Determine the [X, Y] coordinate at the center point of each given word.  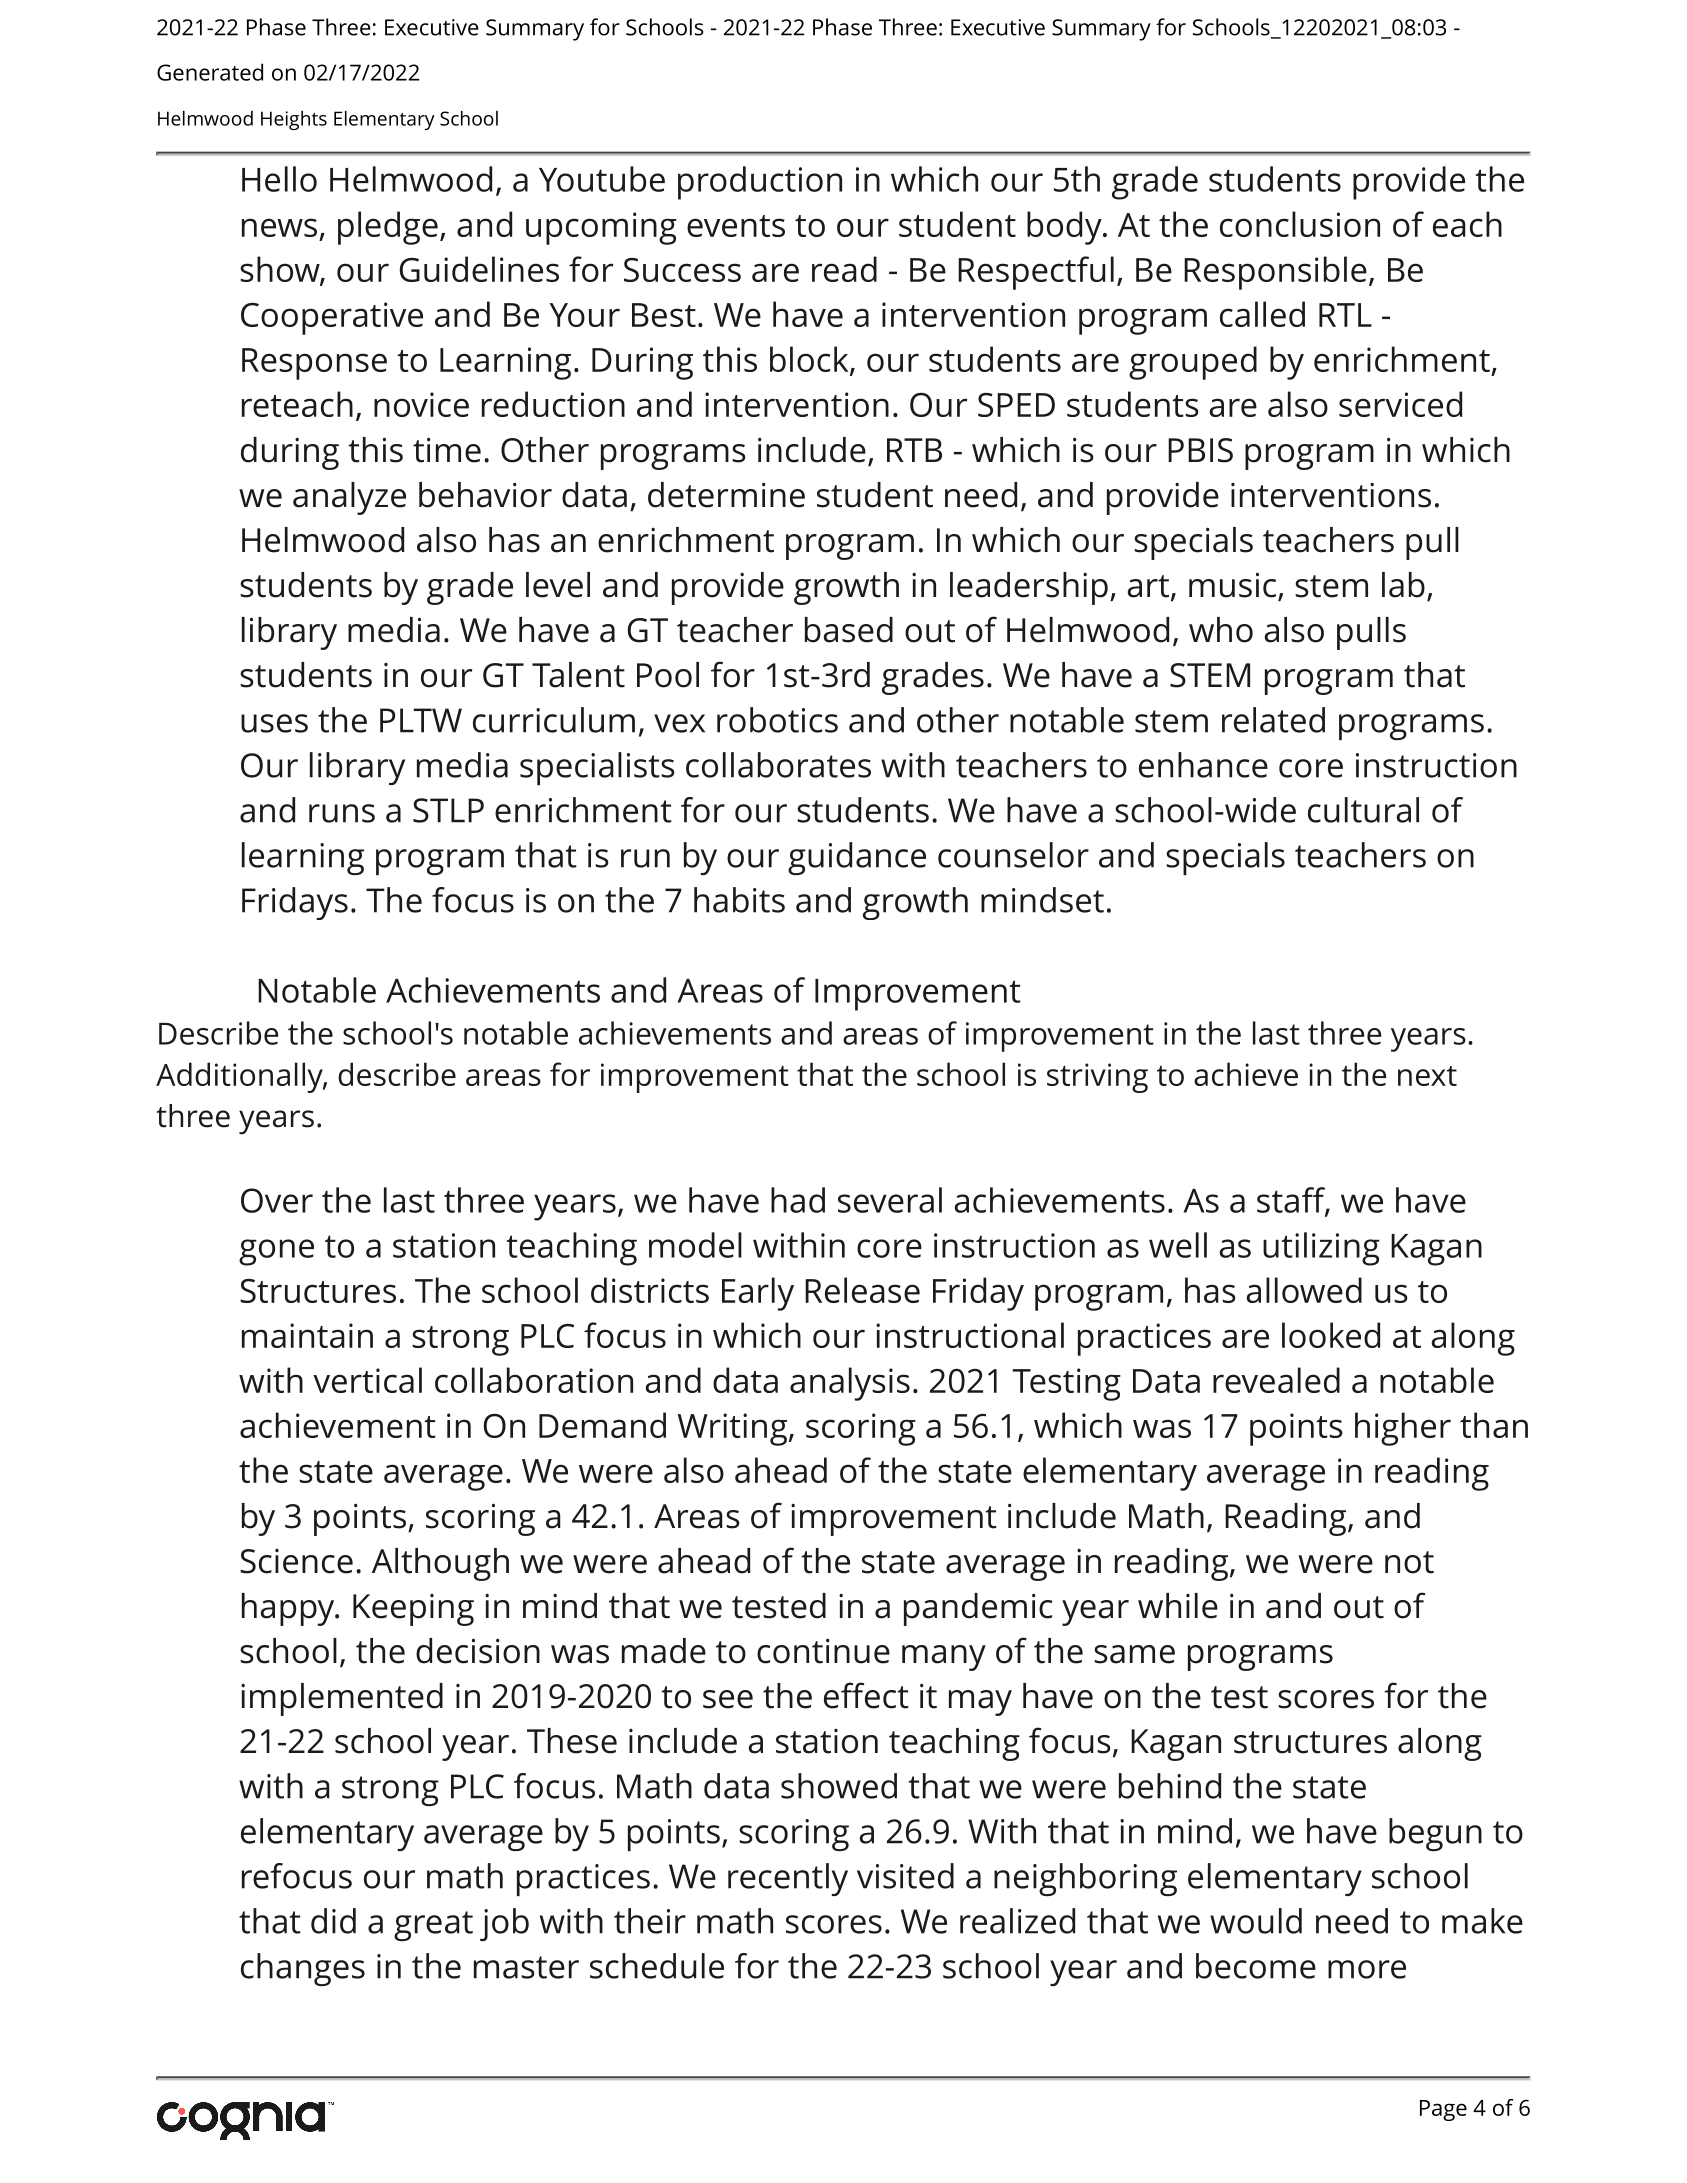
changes [303, 1969]
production [760, 183]
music [1234, 586]
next [1427, 1076]
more [1367, 1969]
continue [823, 1651]
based [849, 630]
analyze [349, 498]
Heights [294, 120]
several [890, 1200]
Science [296, 1561]
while [1178, 1606]
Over [277, 1200]
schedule [657, 1966]
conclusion [1300, 224]
